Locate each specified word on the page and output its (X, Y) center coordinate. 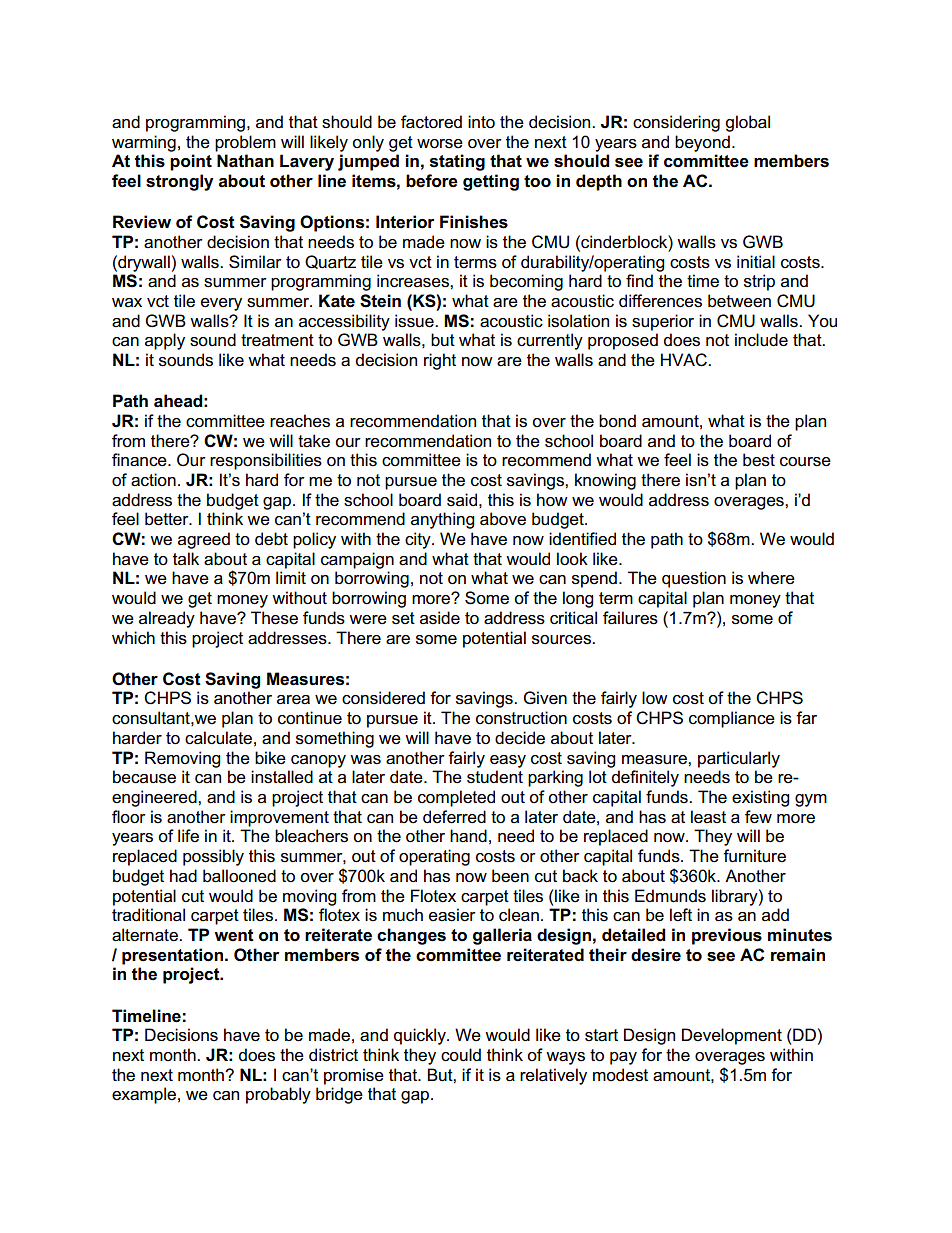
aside (440, 618)
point (191, 162)
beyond (702, 143)
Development (732, 1036)
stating (457, 162)
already (167, 619)
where (771, 578)
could (461, 1055)
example (144, 1095)
